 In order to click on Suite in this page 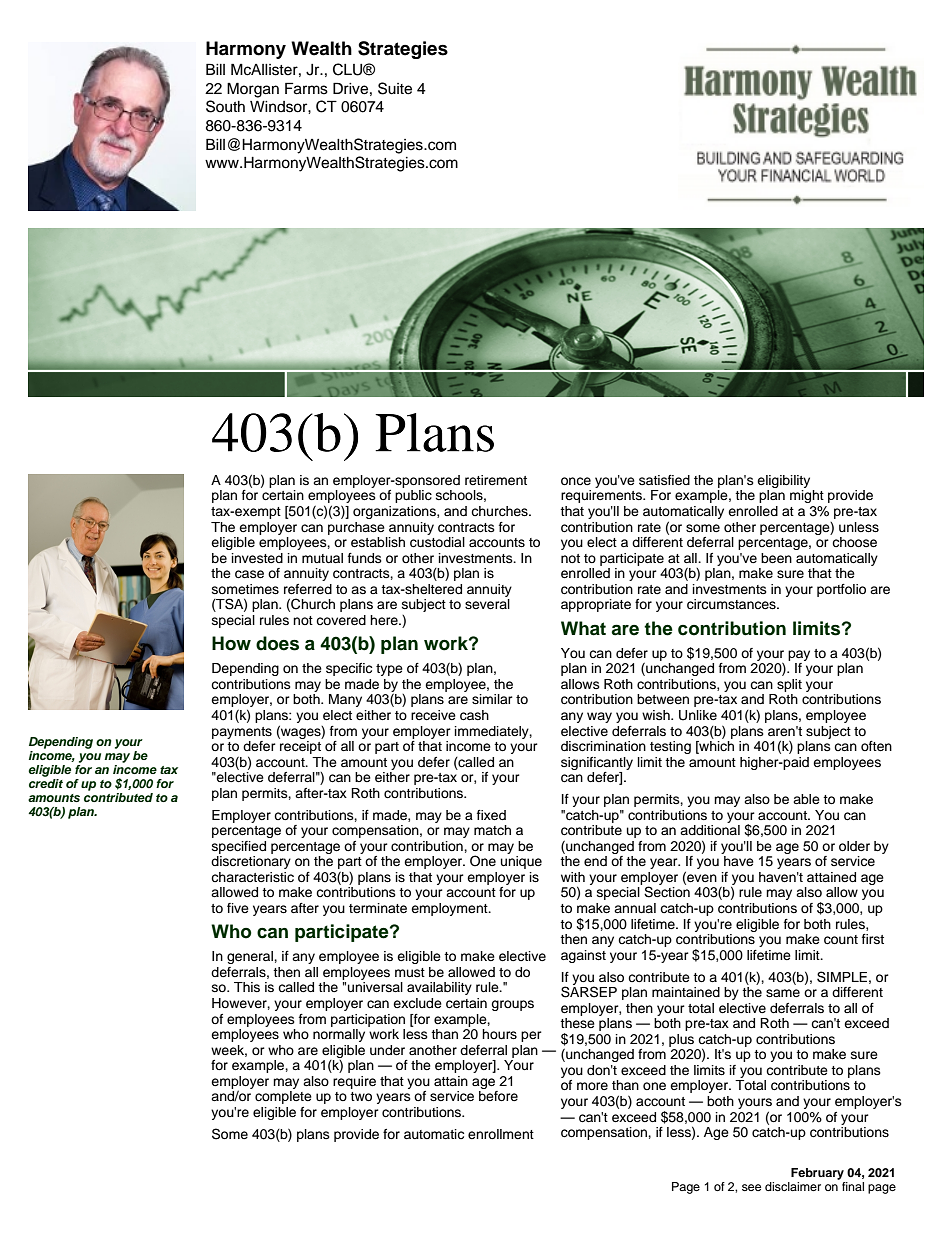, I will do `click(395, 88)`.
